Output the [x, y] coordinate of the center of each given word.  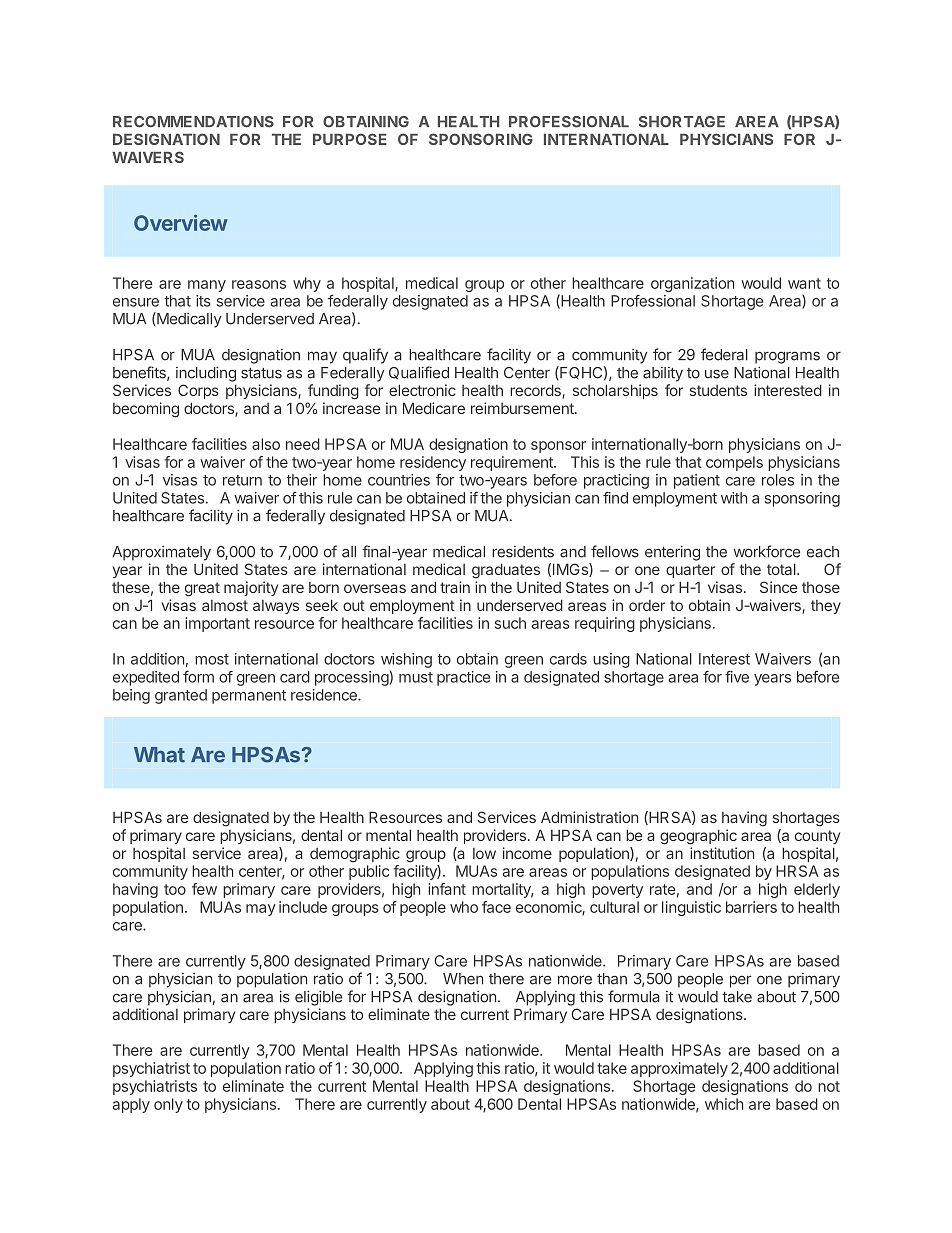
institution [722, 853]
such [510, 623]
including [206, 374]
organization [692, 284]
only [168, 1105]
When [463, 979]
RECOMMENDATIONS [193, 122]
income [527, 853]
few [204, 889]
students [718, 390]
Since [778, 587]
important [217, 624]
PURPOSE [350, 139]
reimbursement [523, 408]
